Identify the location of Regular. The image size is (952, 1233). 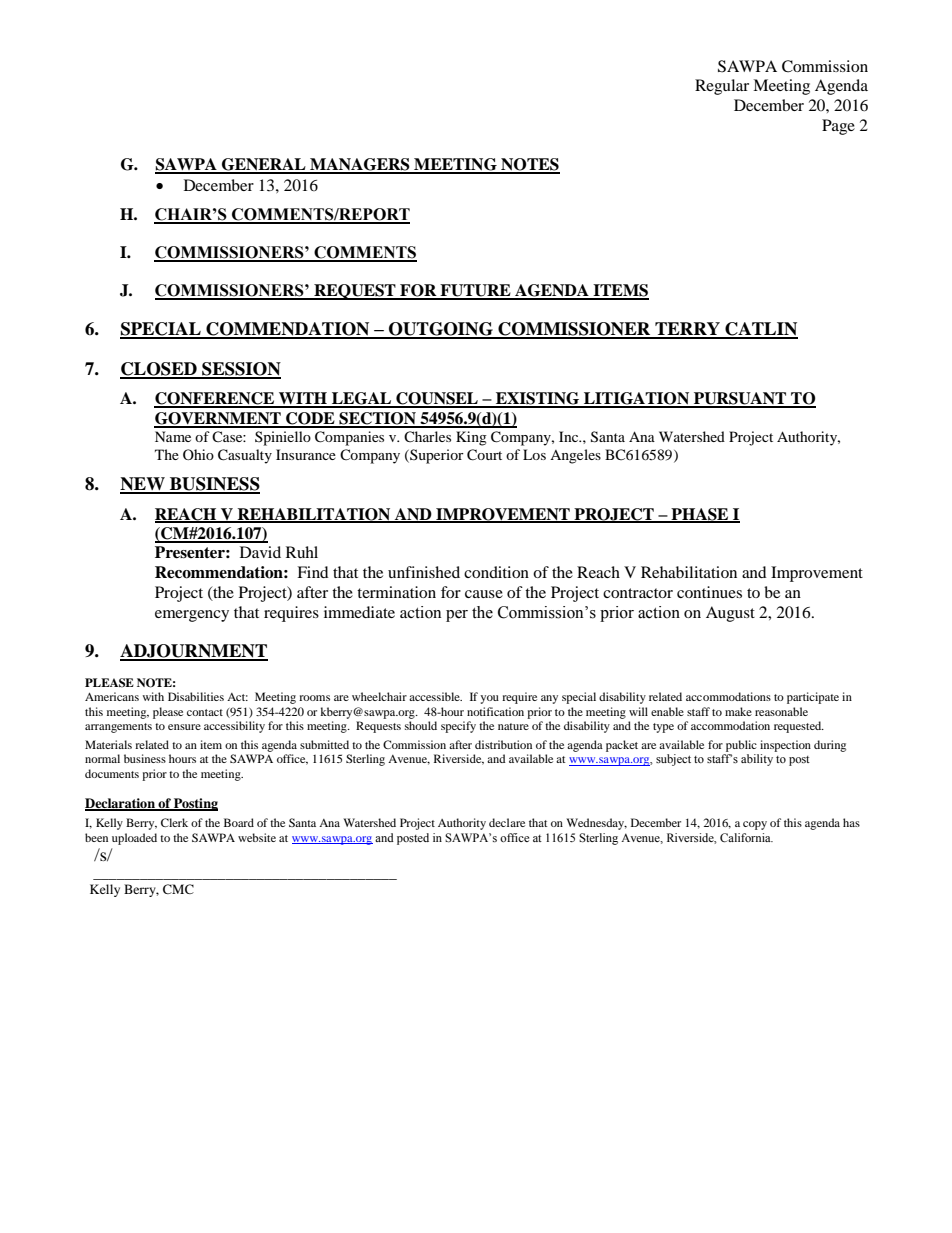
(722, 87).
